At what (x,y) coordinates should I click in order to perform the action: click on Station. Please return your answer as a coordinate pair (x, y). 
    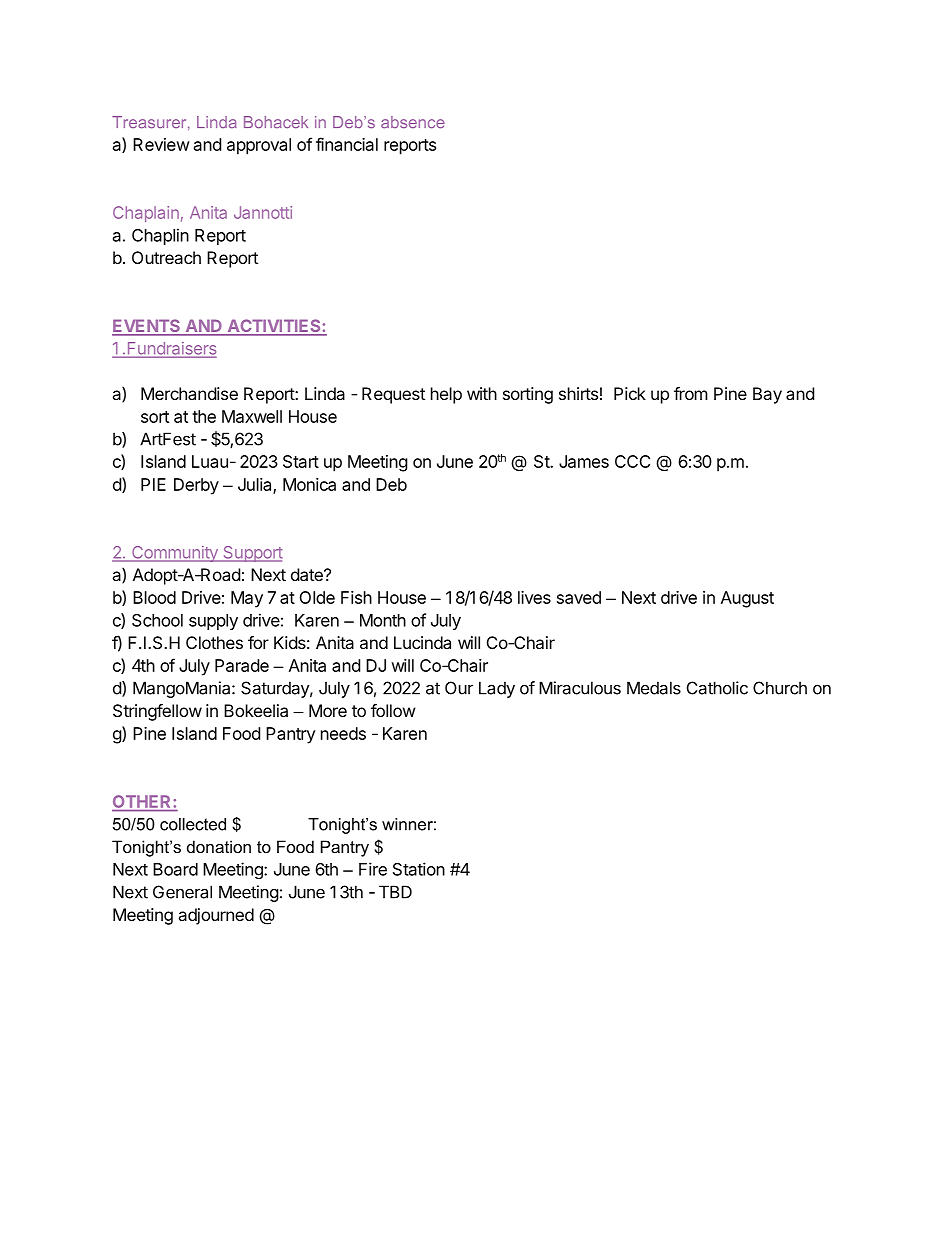
    Looking at the image, I should click on (419, 869).
